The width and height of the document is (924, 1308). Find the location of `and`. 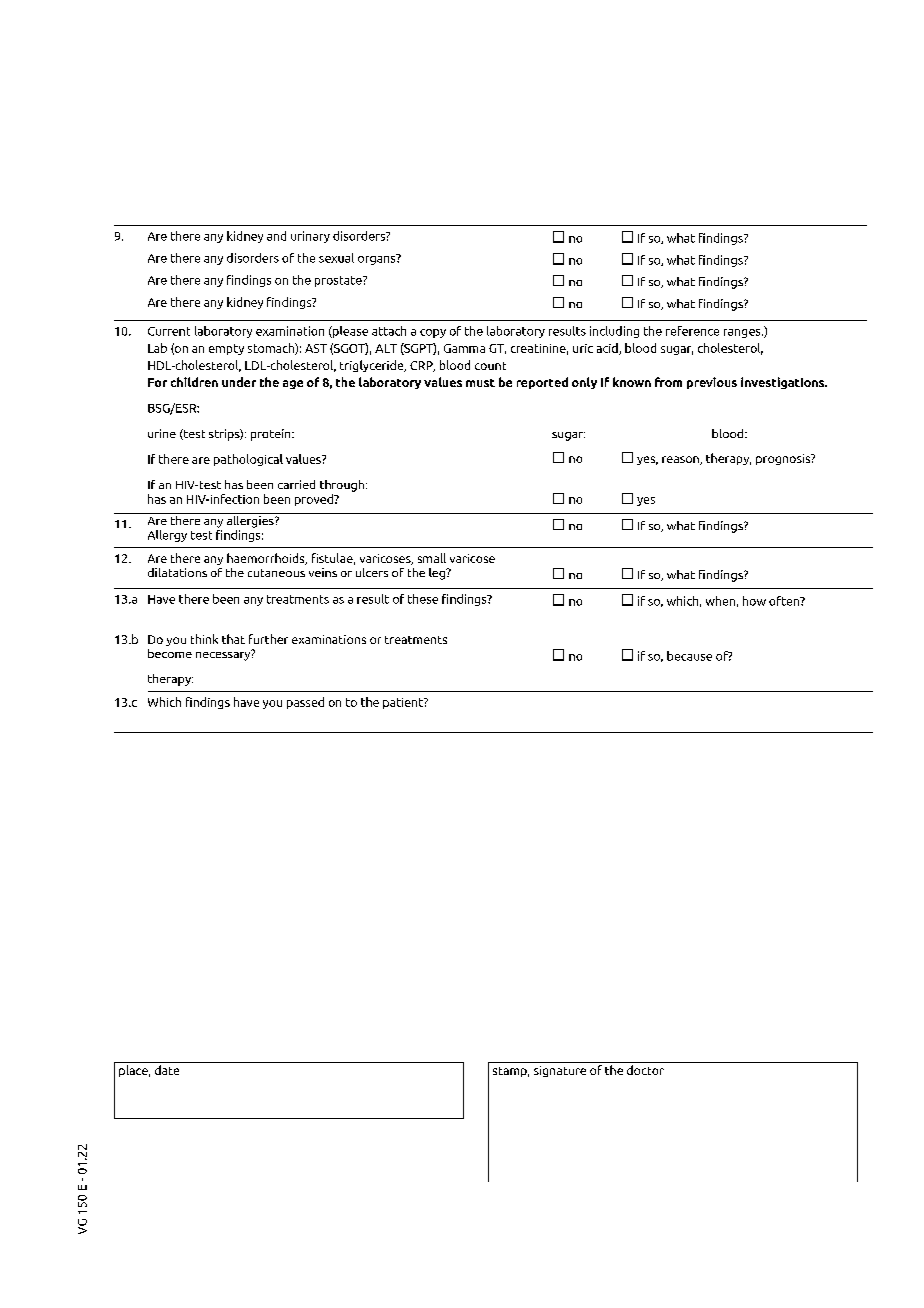

and is located at coordinates (276, 236).
